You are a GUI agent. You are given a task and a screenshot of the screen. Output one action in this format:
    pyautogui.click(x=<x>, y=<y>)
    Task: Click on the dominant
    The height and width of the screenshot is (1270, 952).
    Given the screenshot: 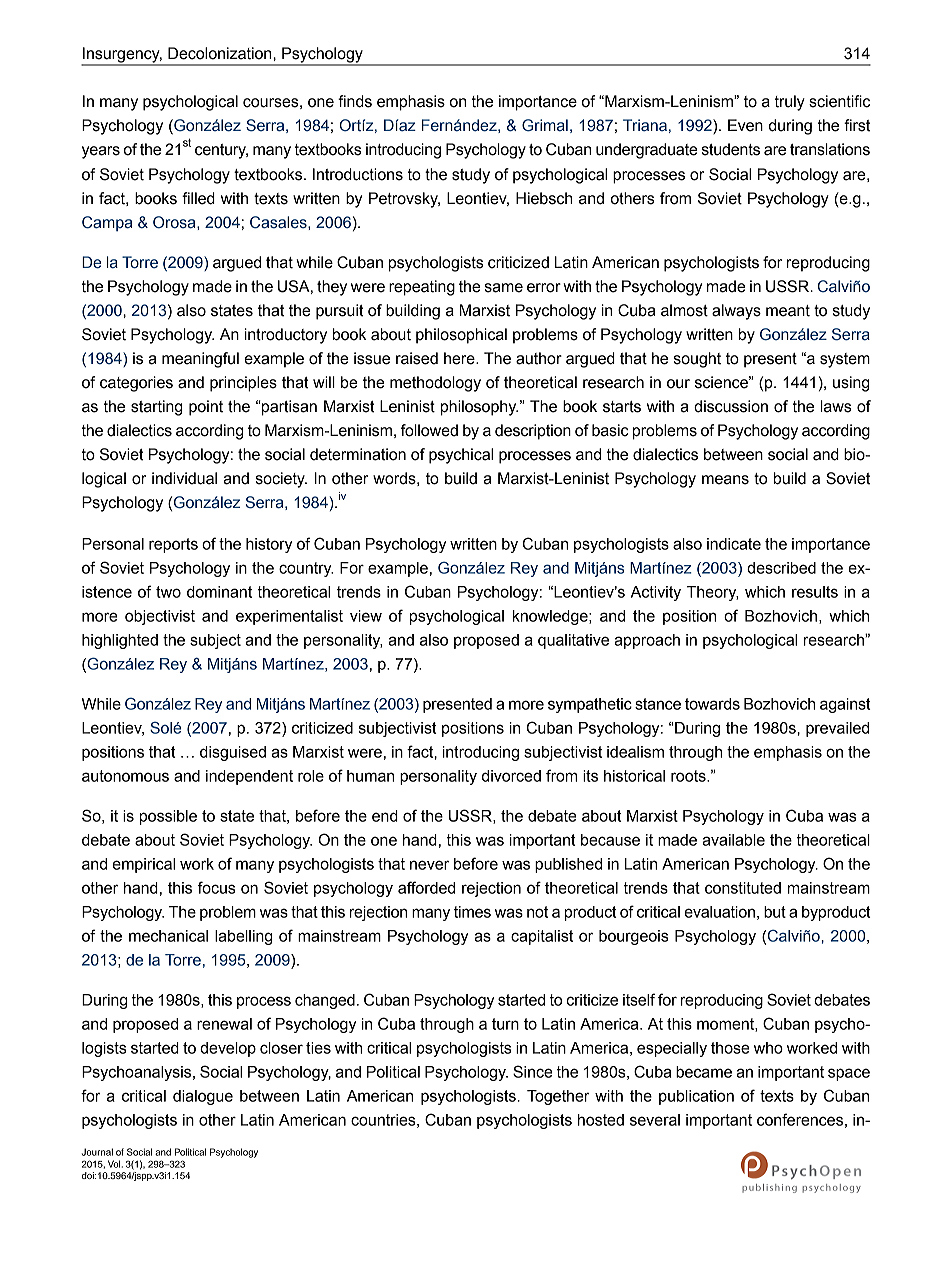 What is the action you would take?
    pyautogui.click(x=219, y=592)
